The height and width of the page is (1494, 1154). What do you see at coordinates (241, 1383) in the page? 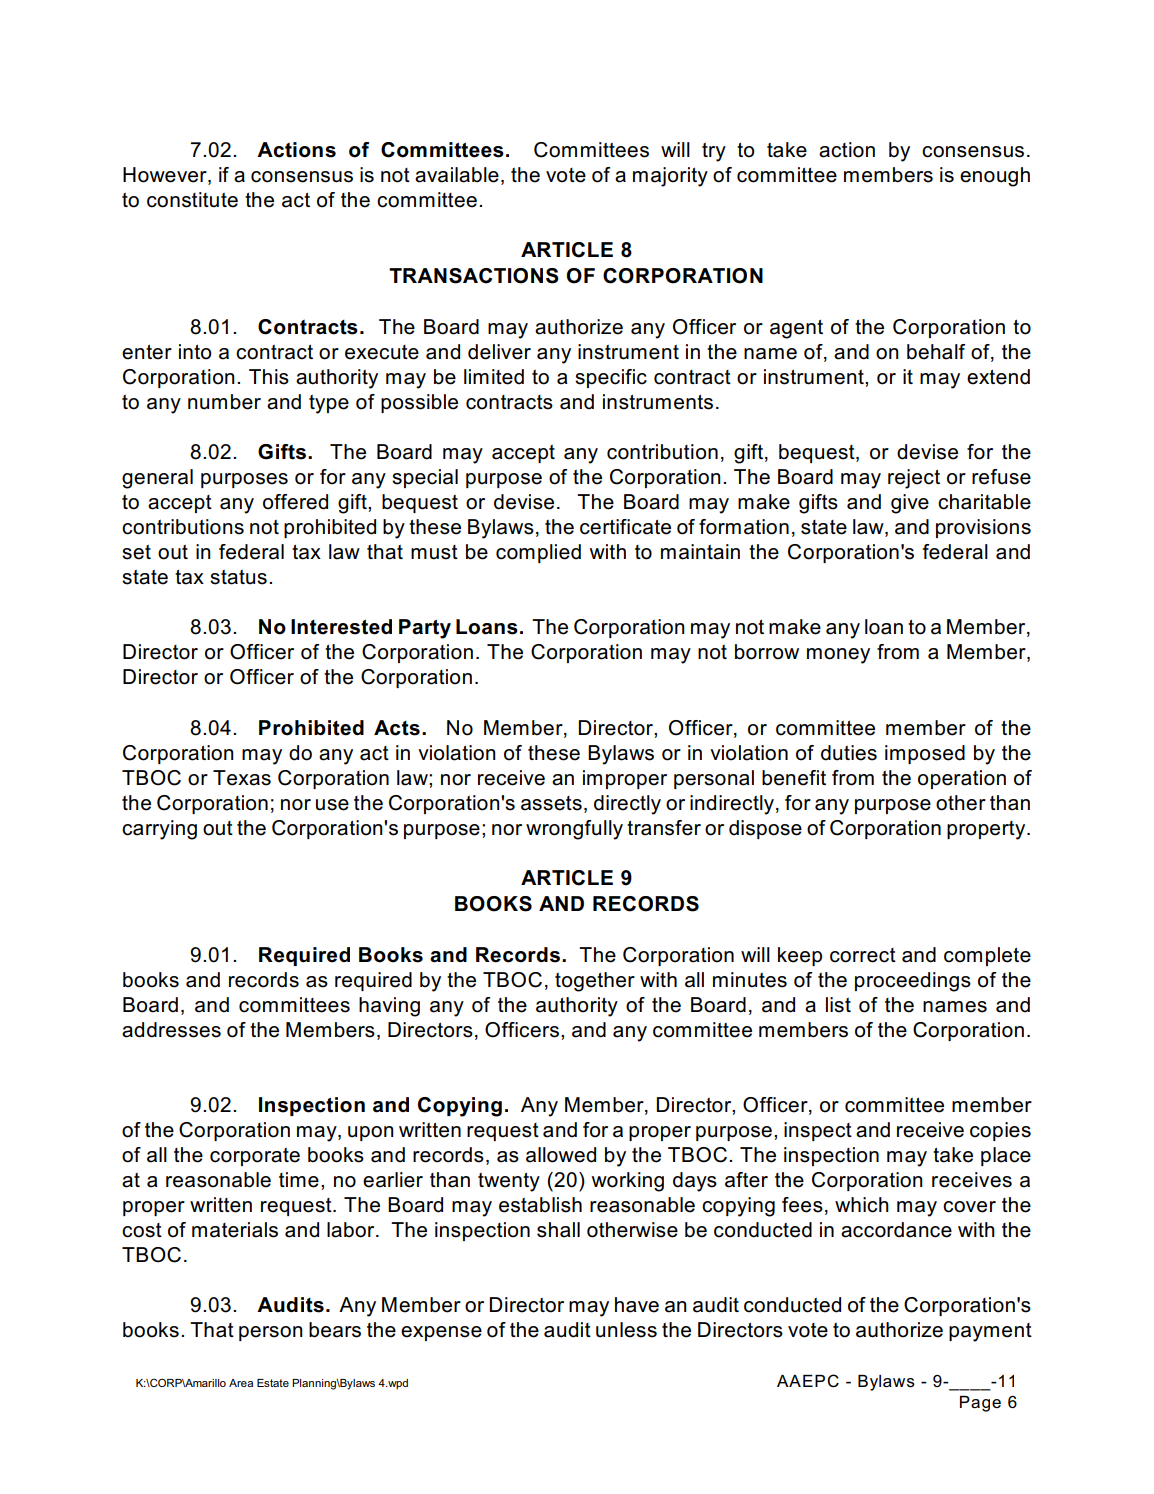
I see `Area` at bounding box center [241, 1383].
